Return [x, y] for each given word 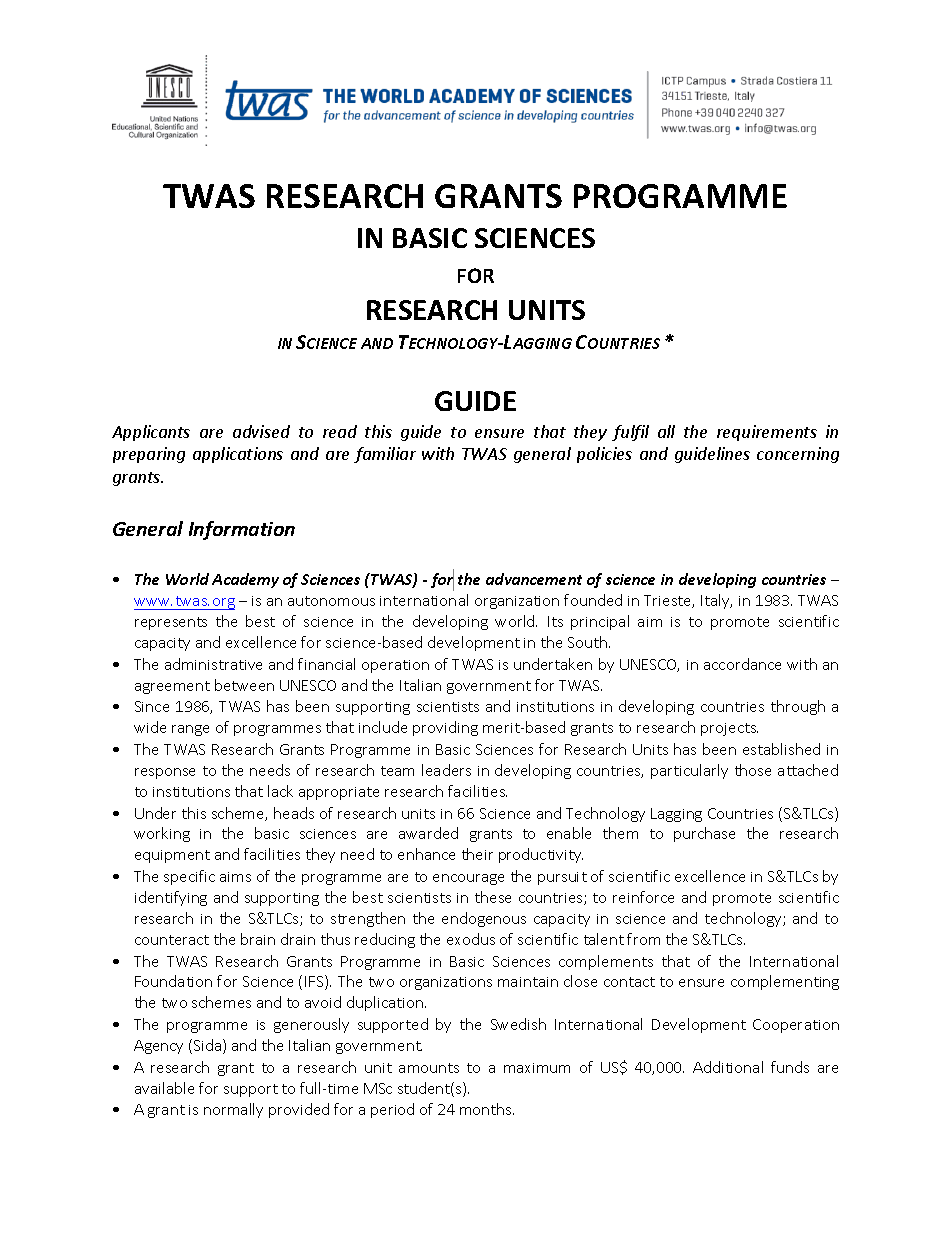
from [643, 939]
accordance [742, 664]
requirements [767, 433]
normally [233, 1110]
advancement [534, 579]
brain [258, 939]
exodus [471, 939]
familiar [385, 455]
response [165, 773]
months [487, 1109]
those [753, 770]
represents [171, 623]
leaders [446, 770]
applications [238, 455]
